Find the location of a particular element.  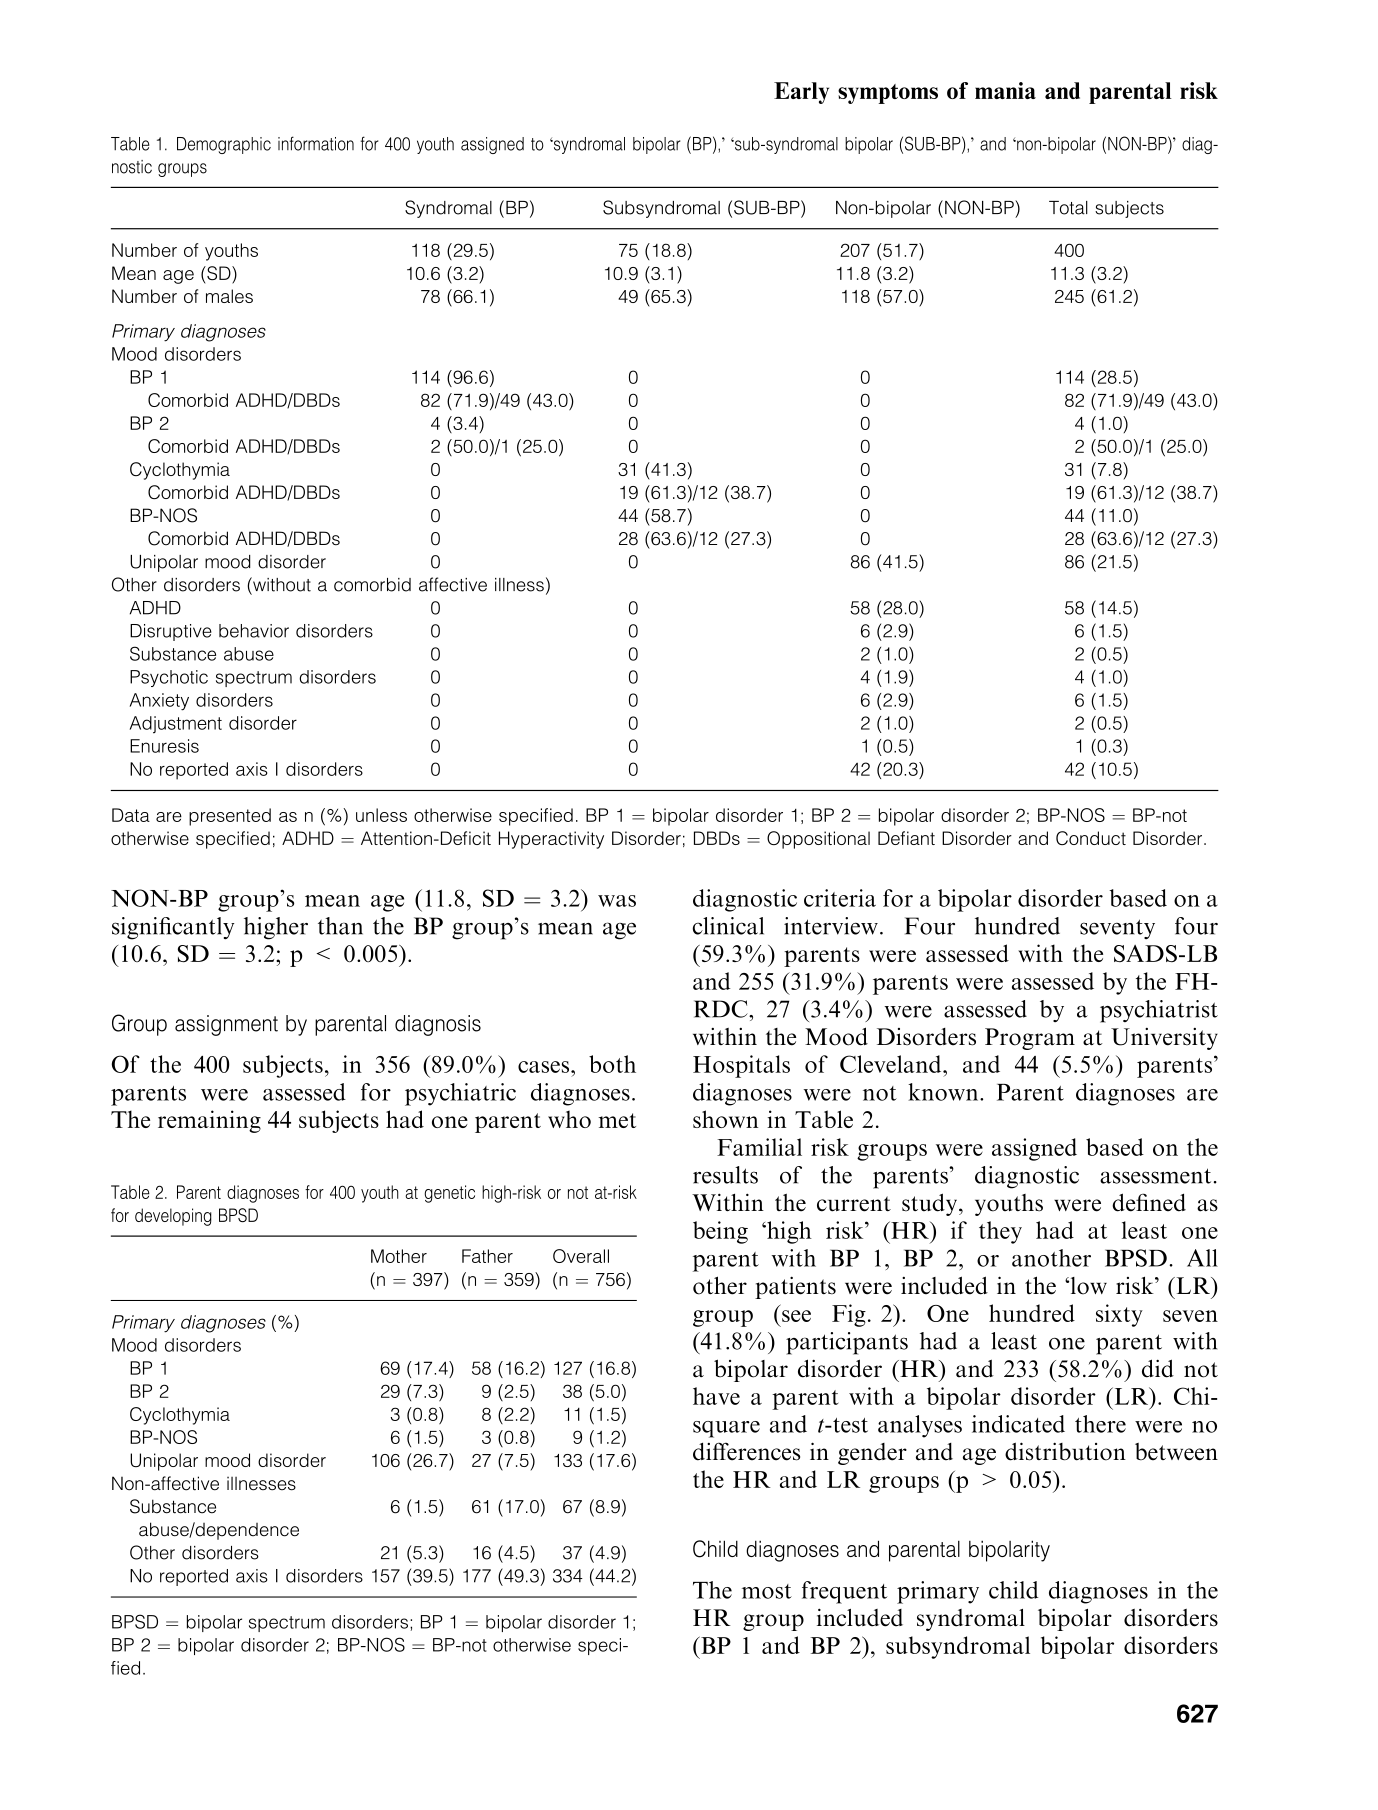

was is located at coordinates (617, 901).
